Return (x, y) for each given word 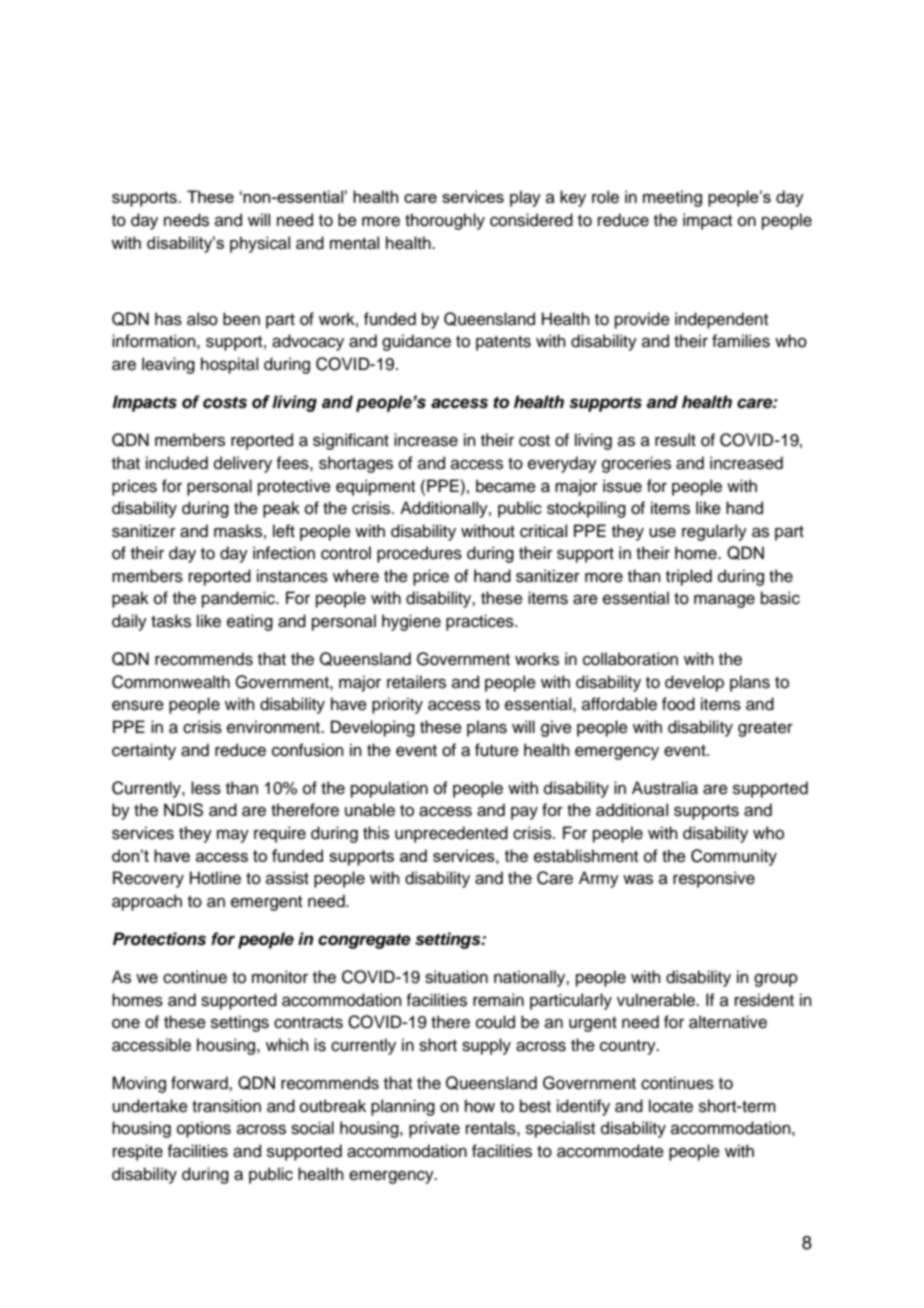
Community (734, 857)
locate (671, 1106)
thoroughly (445, 221)
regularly (714, 532)
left (284, 531)
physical (260, 244)
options (204, 1129)
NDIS (183, 810)
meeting (672, 198)
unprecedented (451, 834)
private (434, 1129)
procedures (419, 554)
